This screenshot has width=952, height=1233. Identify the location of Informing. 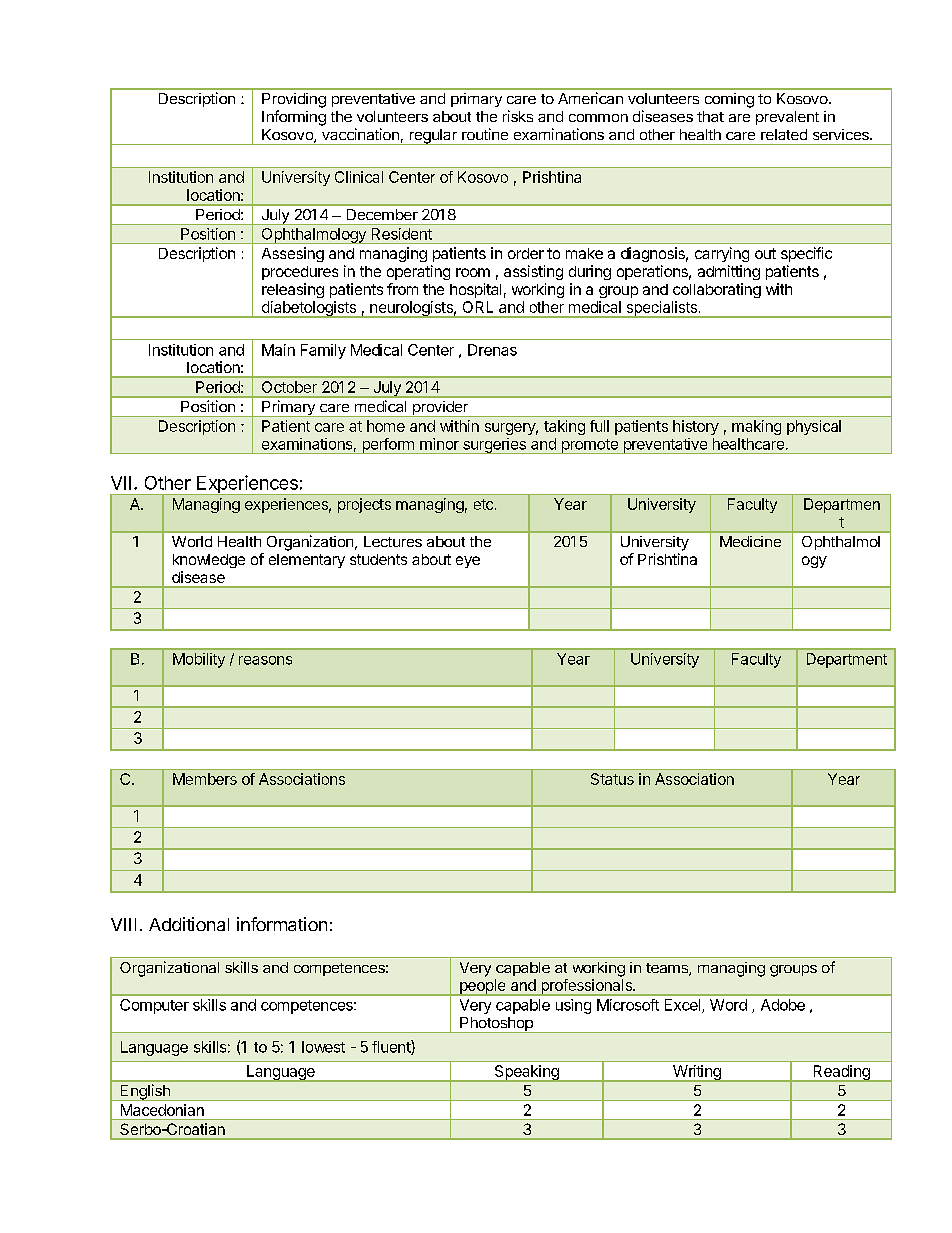
(294, 118).
